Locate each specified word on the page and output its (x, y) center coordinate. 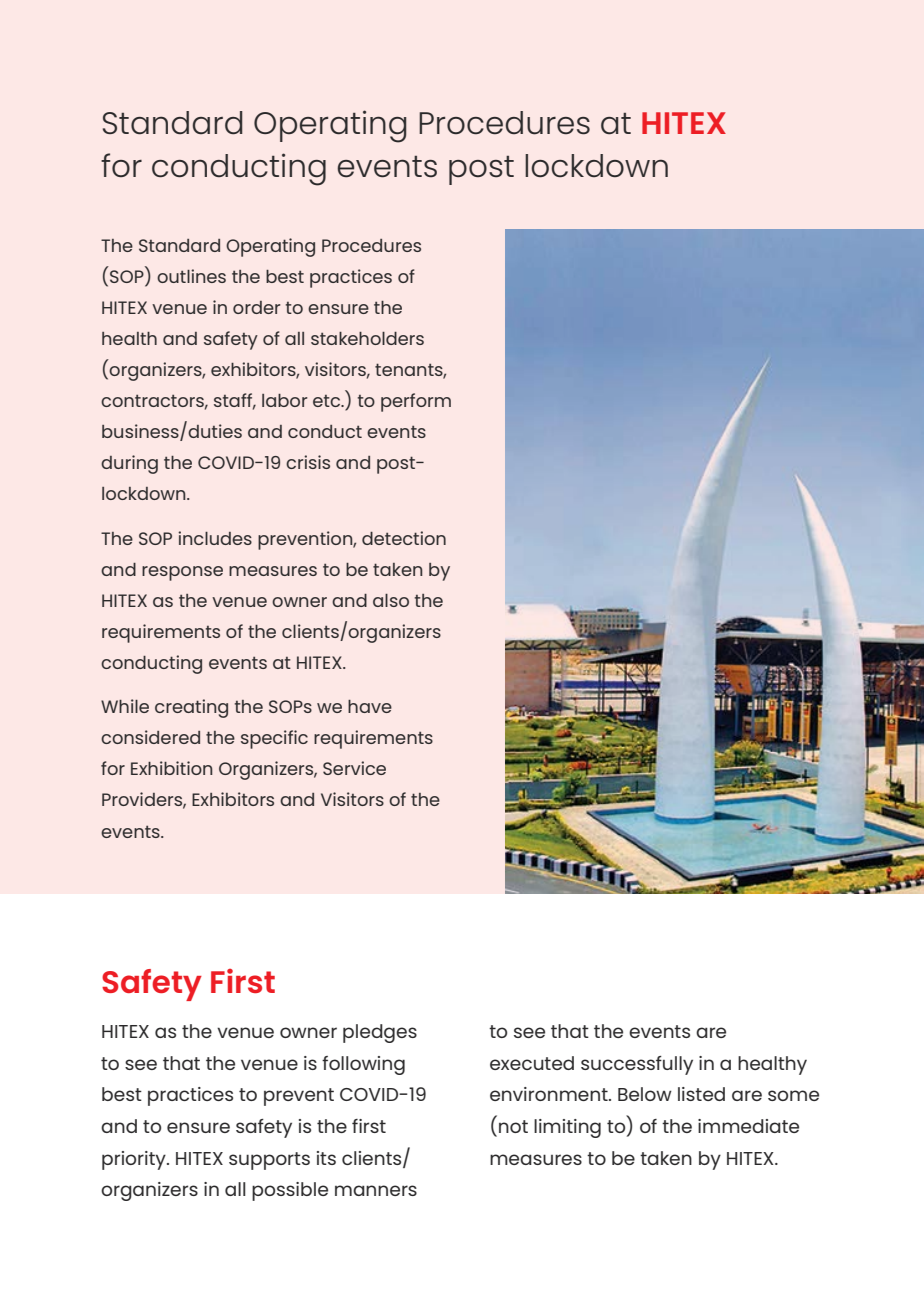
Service (354, 768)
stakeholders (367, 338)
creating (191, 708)
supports (269, 1161)
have (370, 706)
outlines (191, 276)
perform (416, 402)
